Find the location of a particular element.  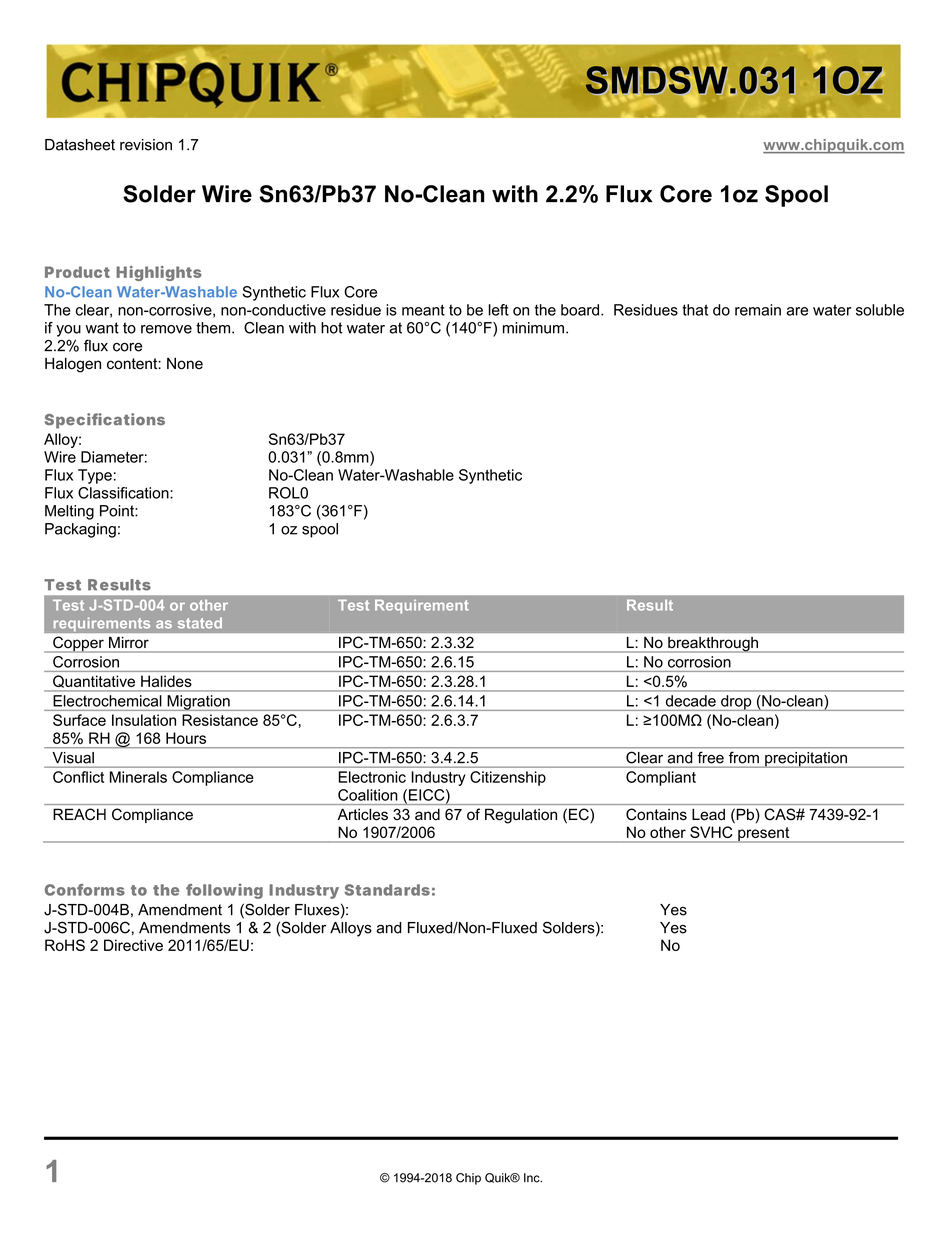

revision is located at coordinates (146, 145).
